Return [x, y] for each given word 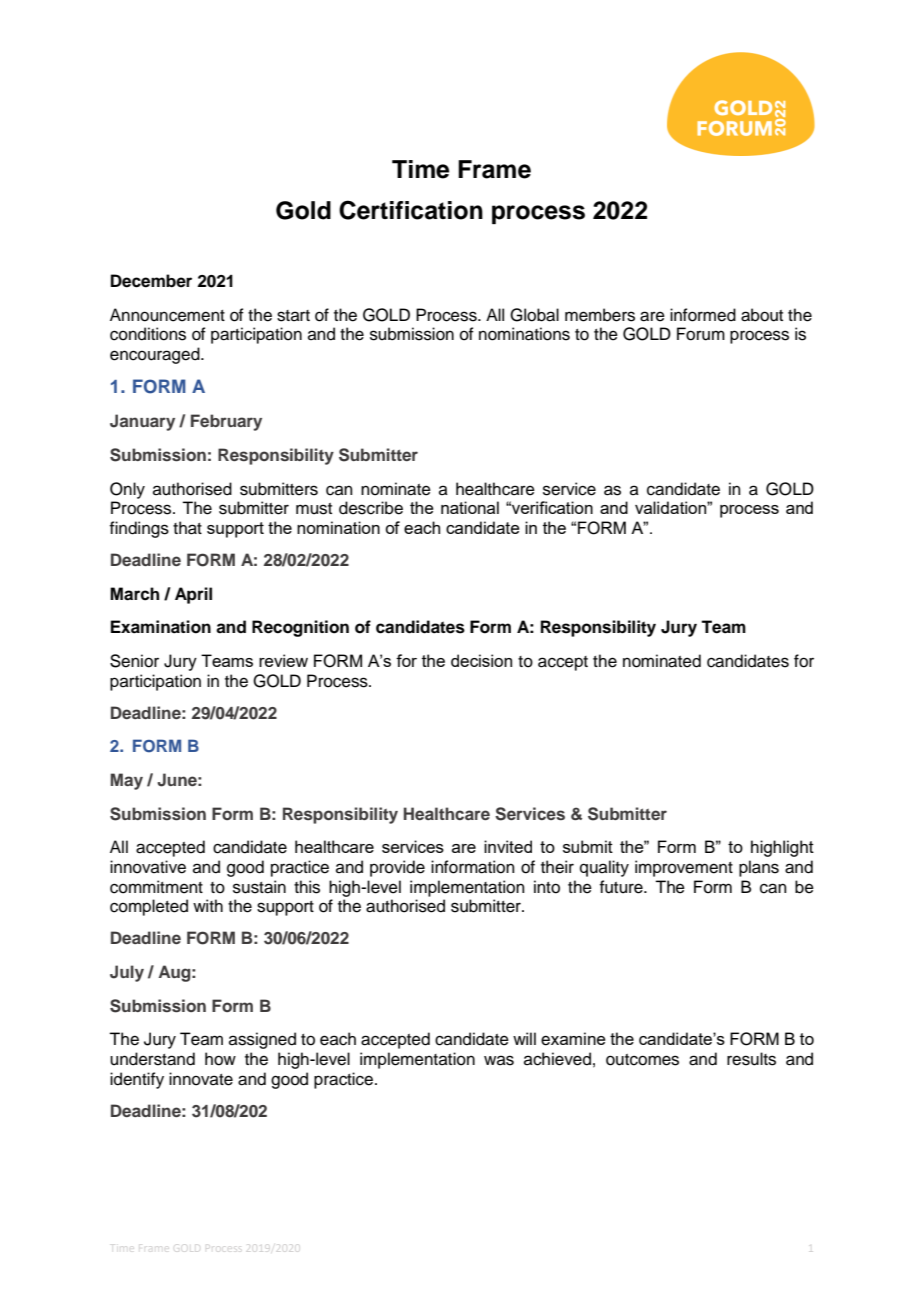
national [470, 507]
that [187, 528]
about [762, 315]
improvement [684, 868]
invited [508, 846]
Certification [411, 210]
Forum [701, 334]
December [151, 281]
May [126, 781]
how [220, 1059]
